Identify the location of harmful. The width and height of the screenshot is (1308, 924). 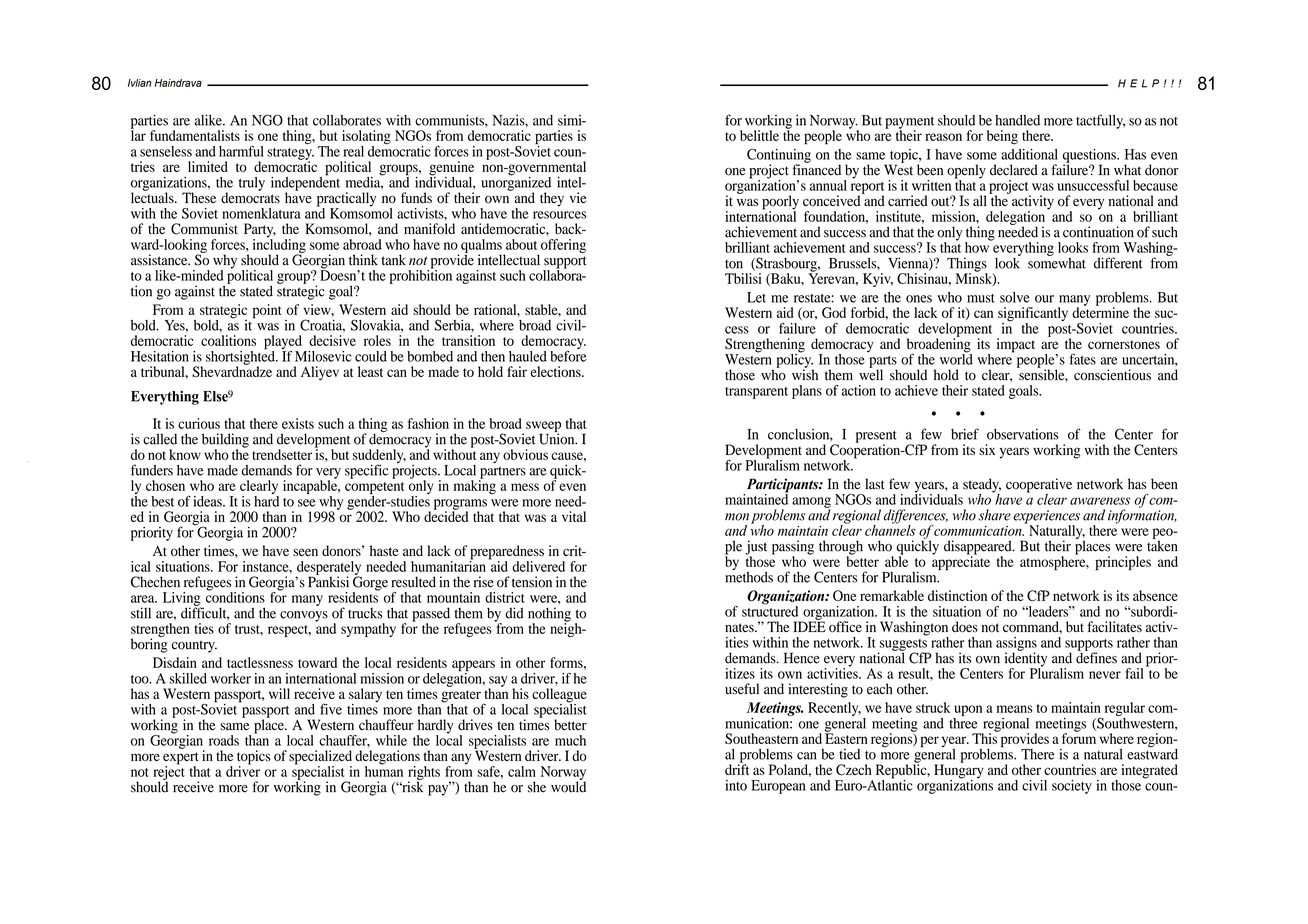
(241, 151).
